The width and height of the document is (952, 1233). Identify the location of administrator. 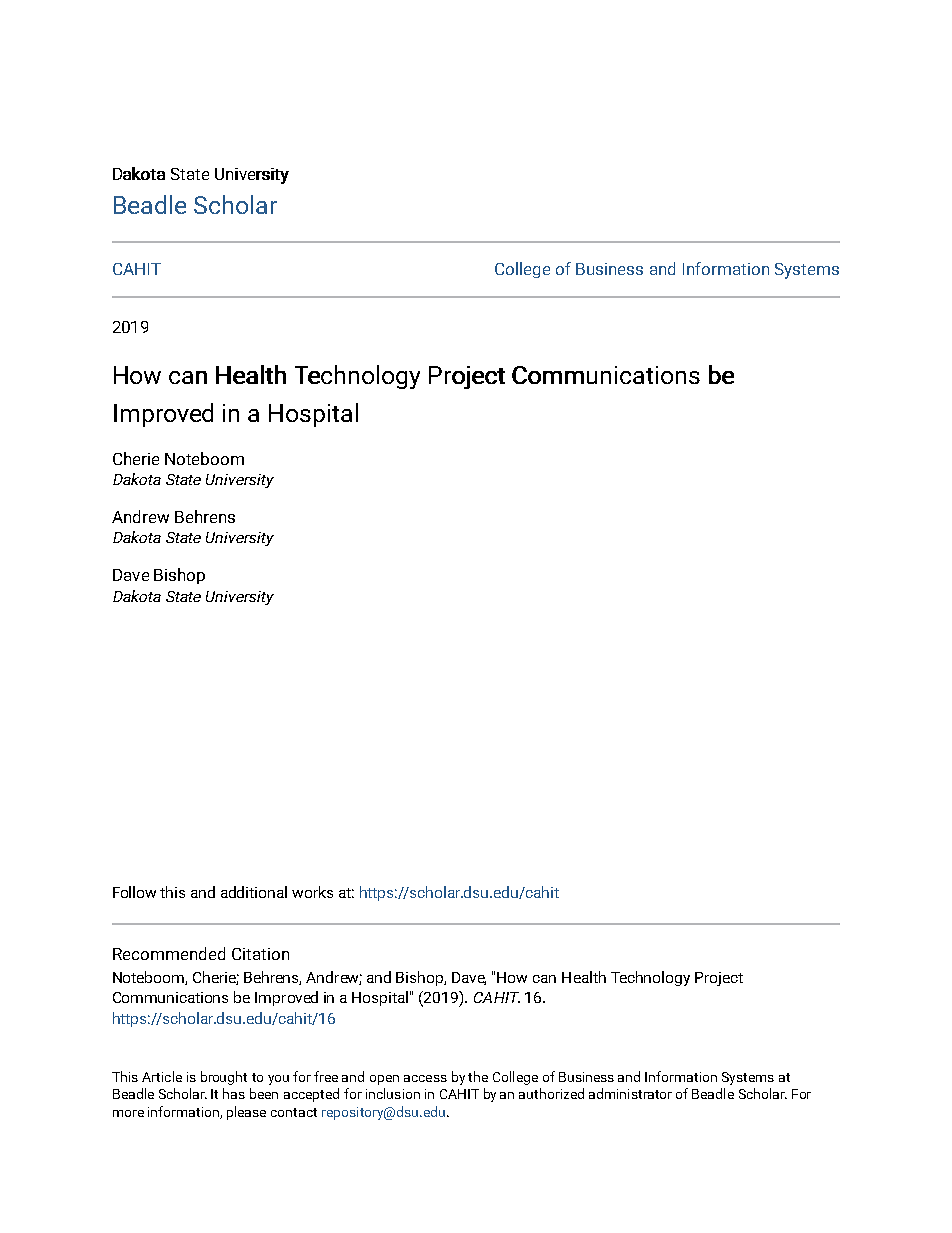
(630, 1093).
